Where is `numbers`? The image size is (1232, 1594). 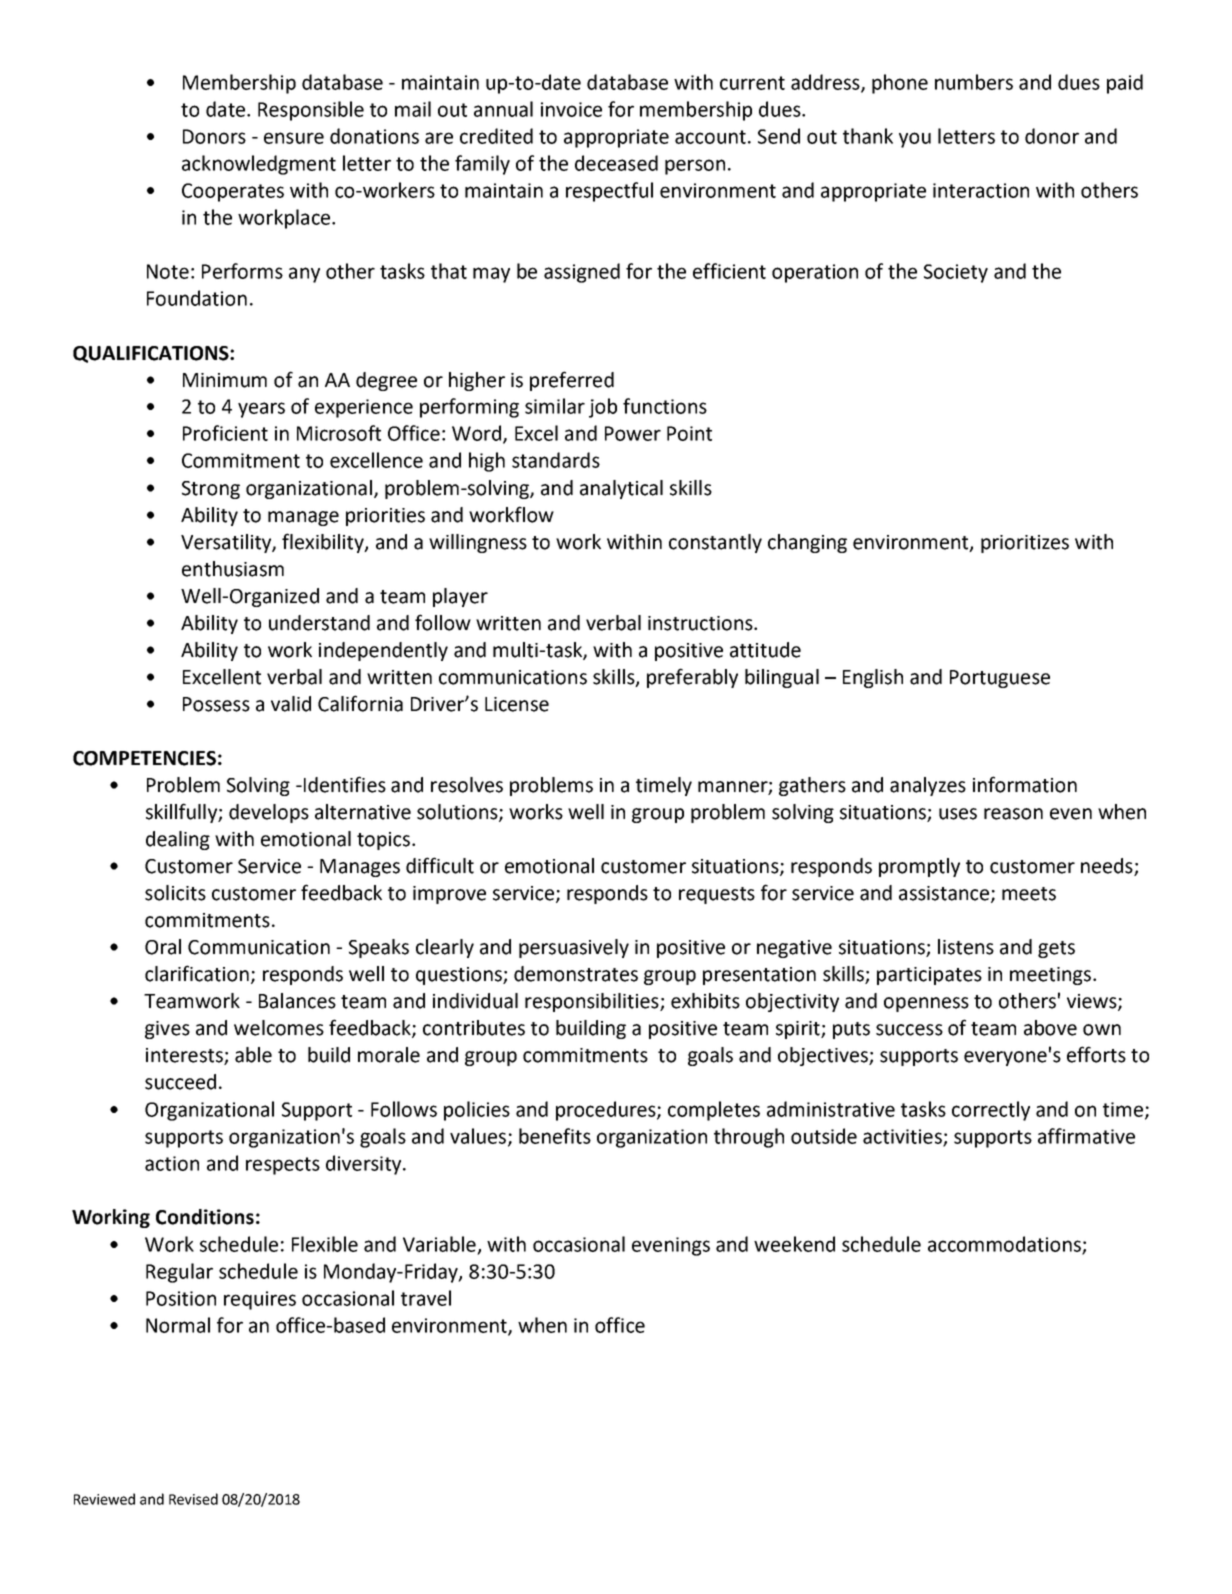 numbers is located at coordinates (974, 82).
